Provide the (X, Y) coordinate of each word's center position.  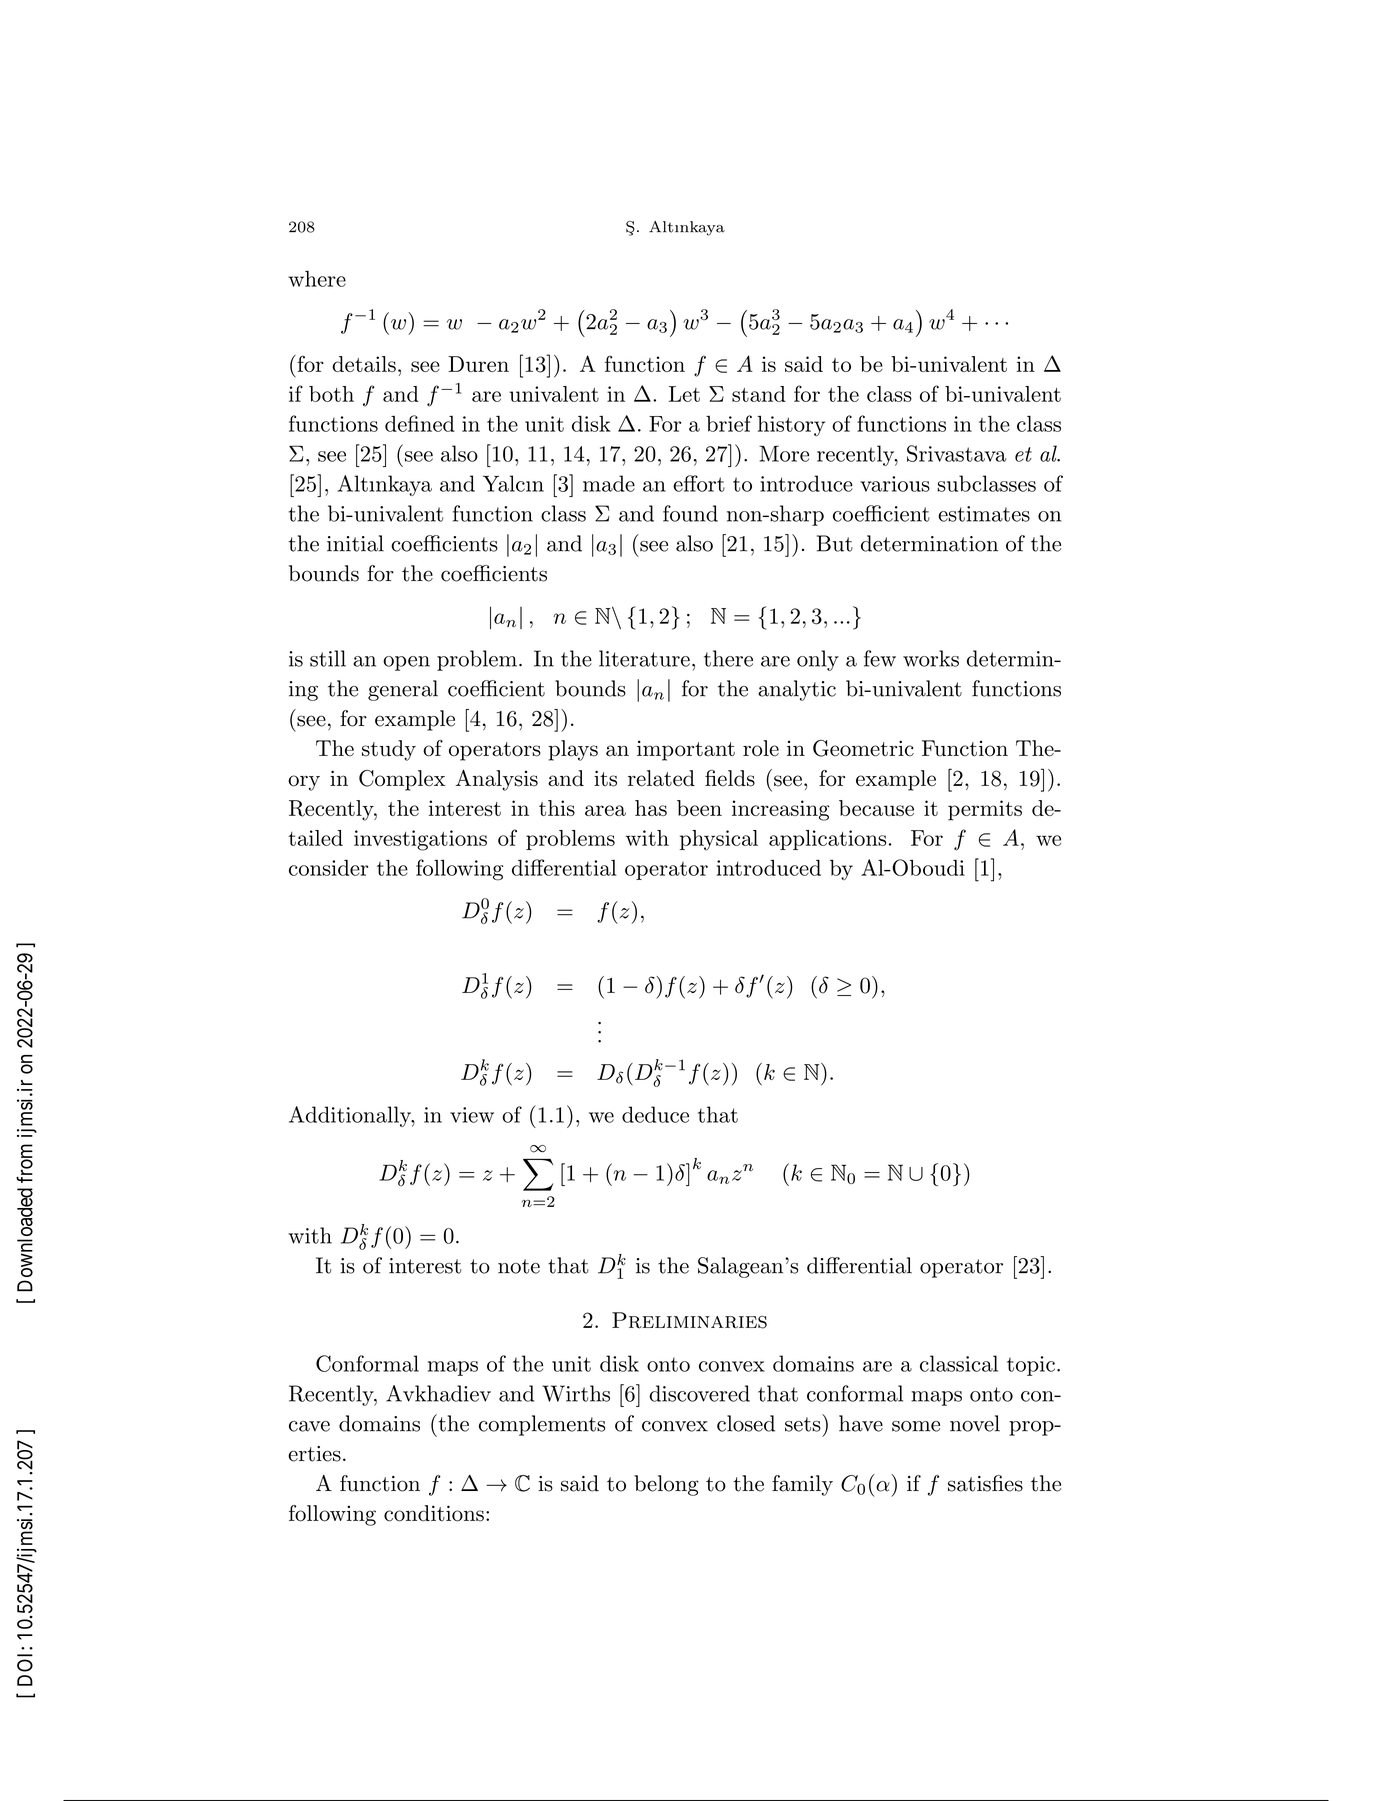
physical (719, 840)
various (895, 484)
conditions (434, 1513)
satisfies (985, 1483)
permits (985, 810)
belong (666, 1485)
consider (328, 867)
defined (420, 423)
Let (684, 394)
